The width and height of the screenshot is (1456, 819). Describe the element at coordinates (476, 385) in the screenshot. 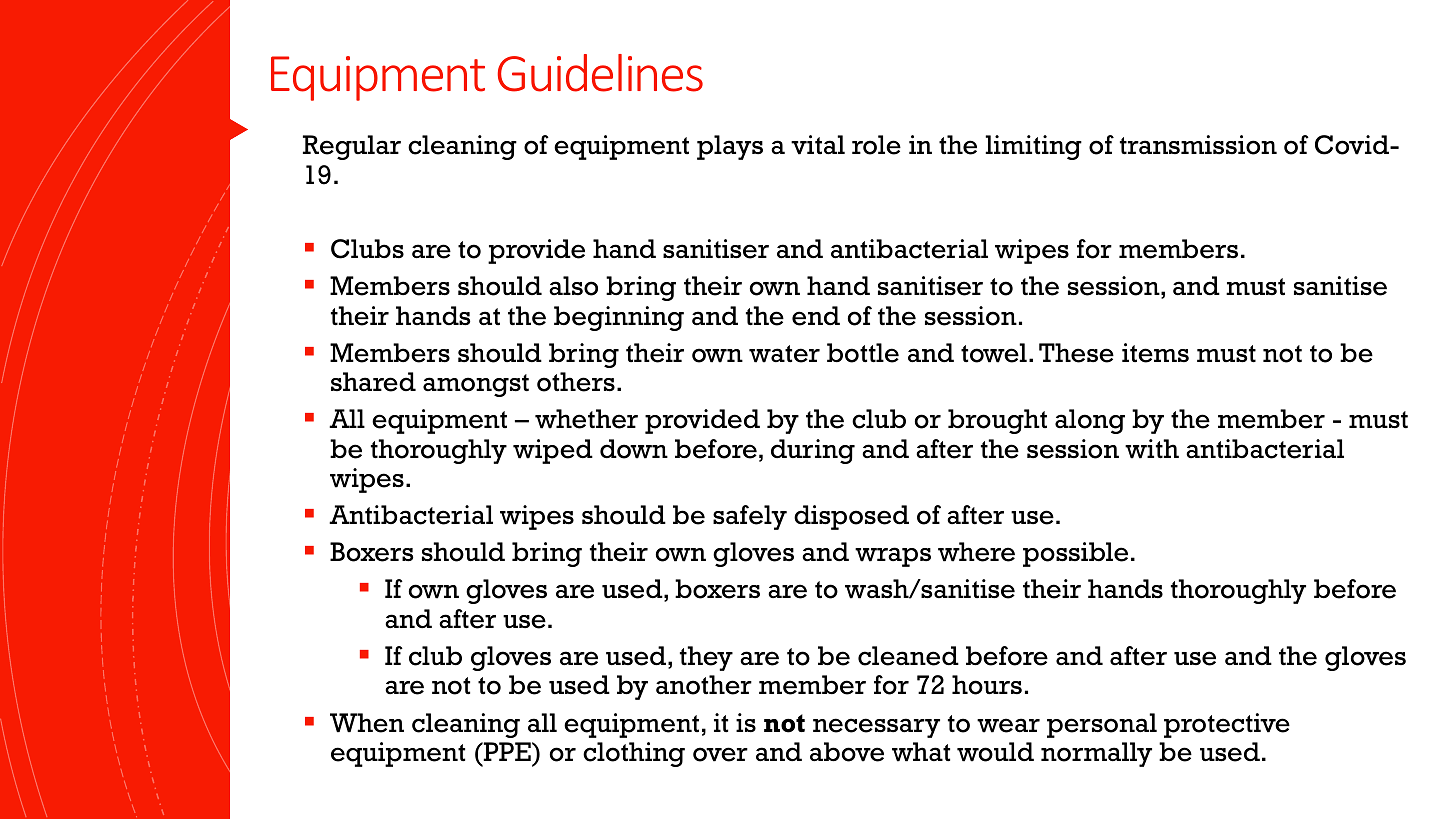

I see `amongst` at that location.
